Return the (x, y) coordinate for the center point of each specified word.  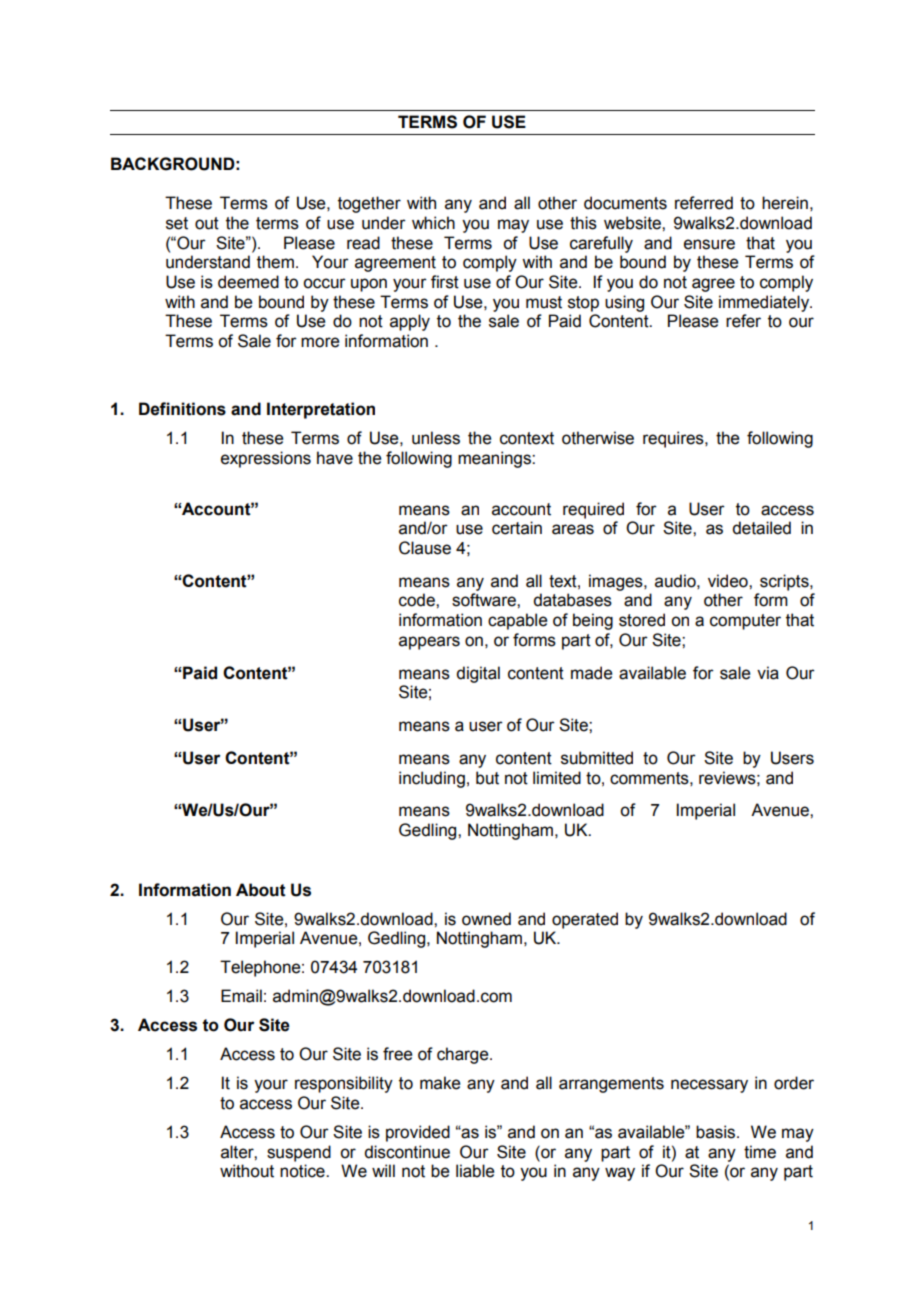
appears (429, 643)
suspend (299, 1153)
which (433, 223)
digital (478, 674)
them (275, 262)
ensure (709, 244)
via (768, 673)
